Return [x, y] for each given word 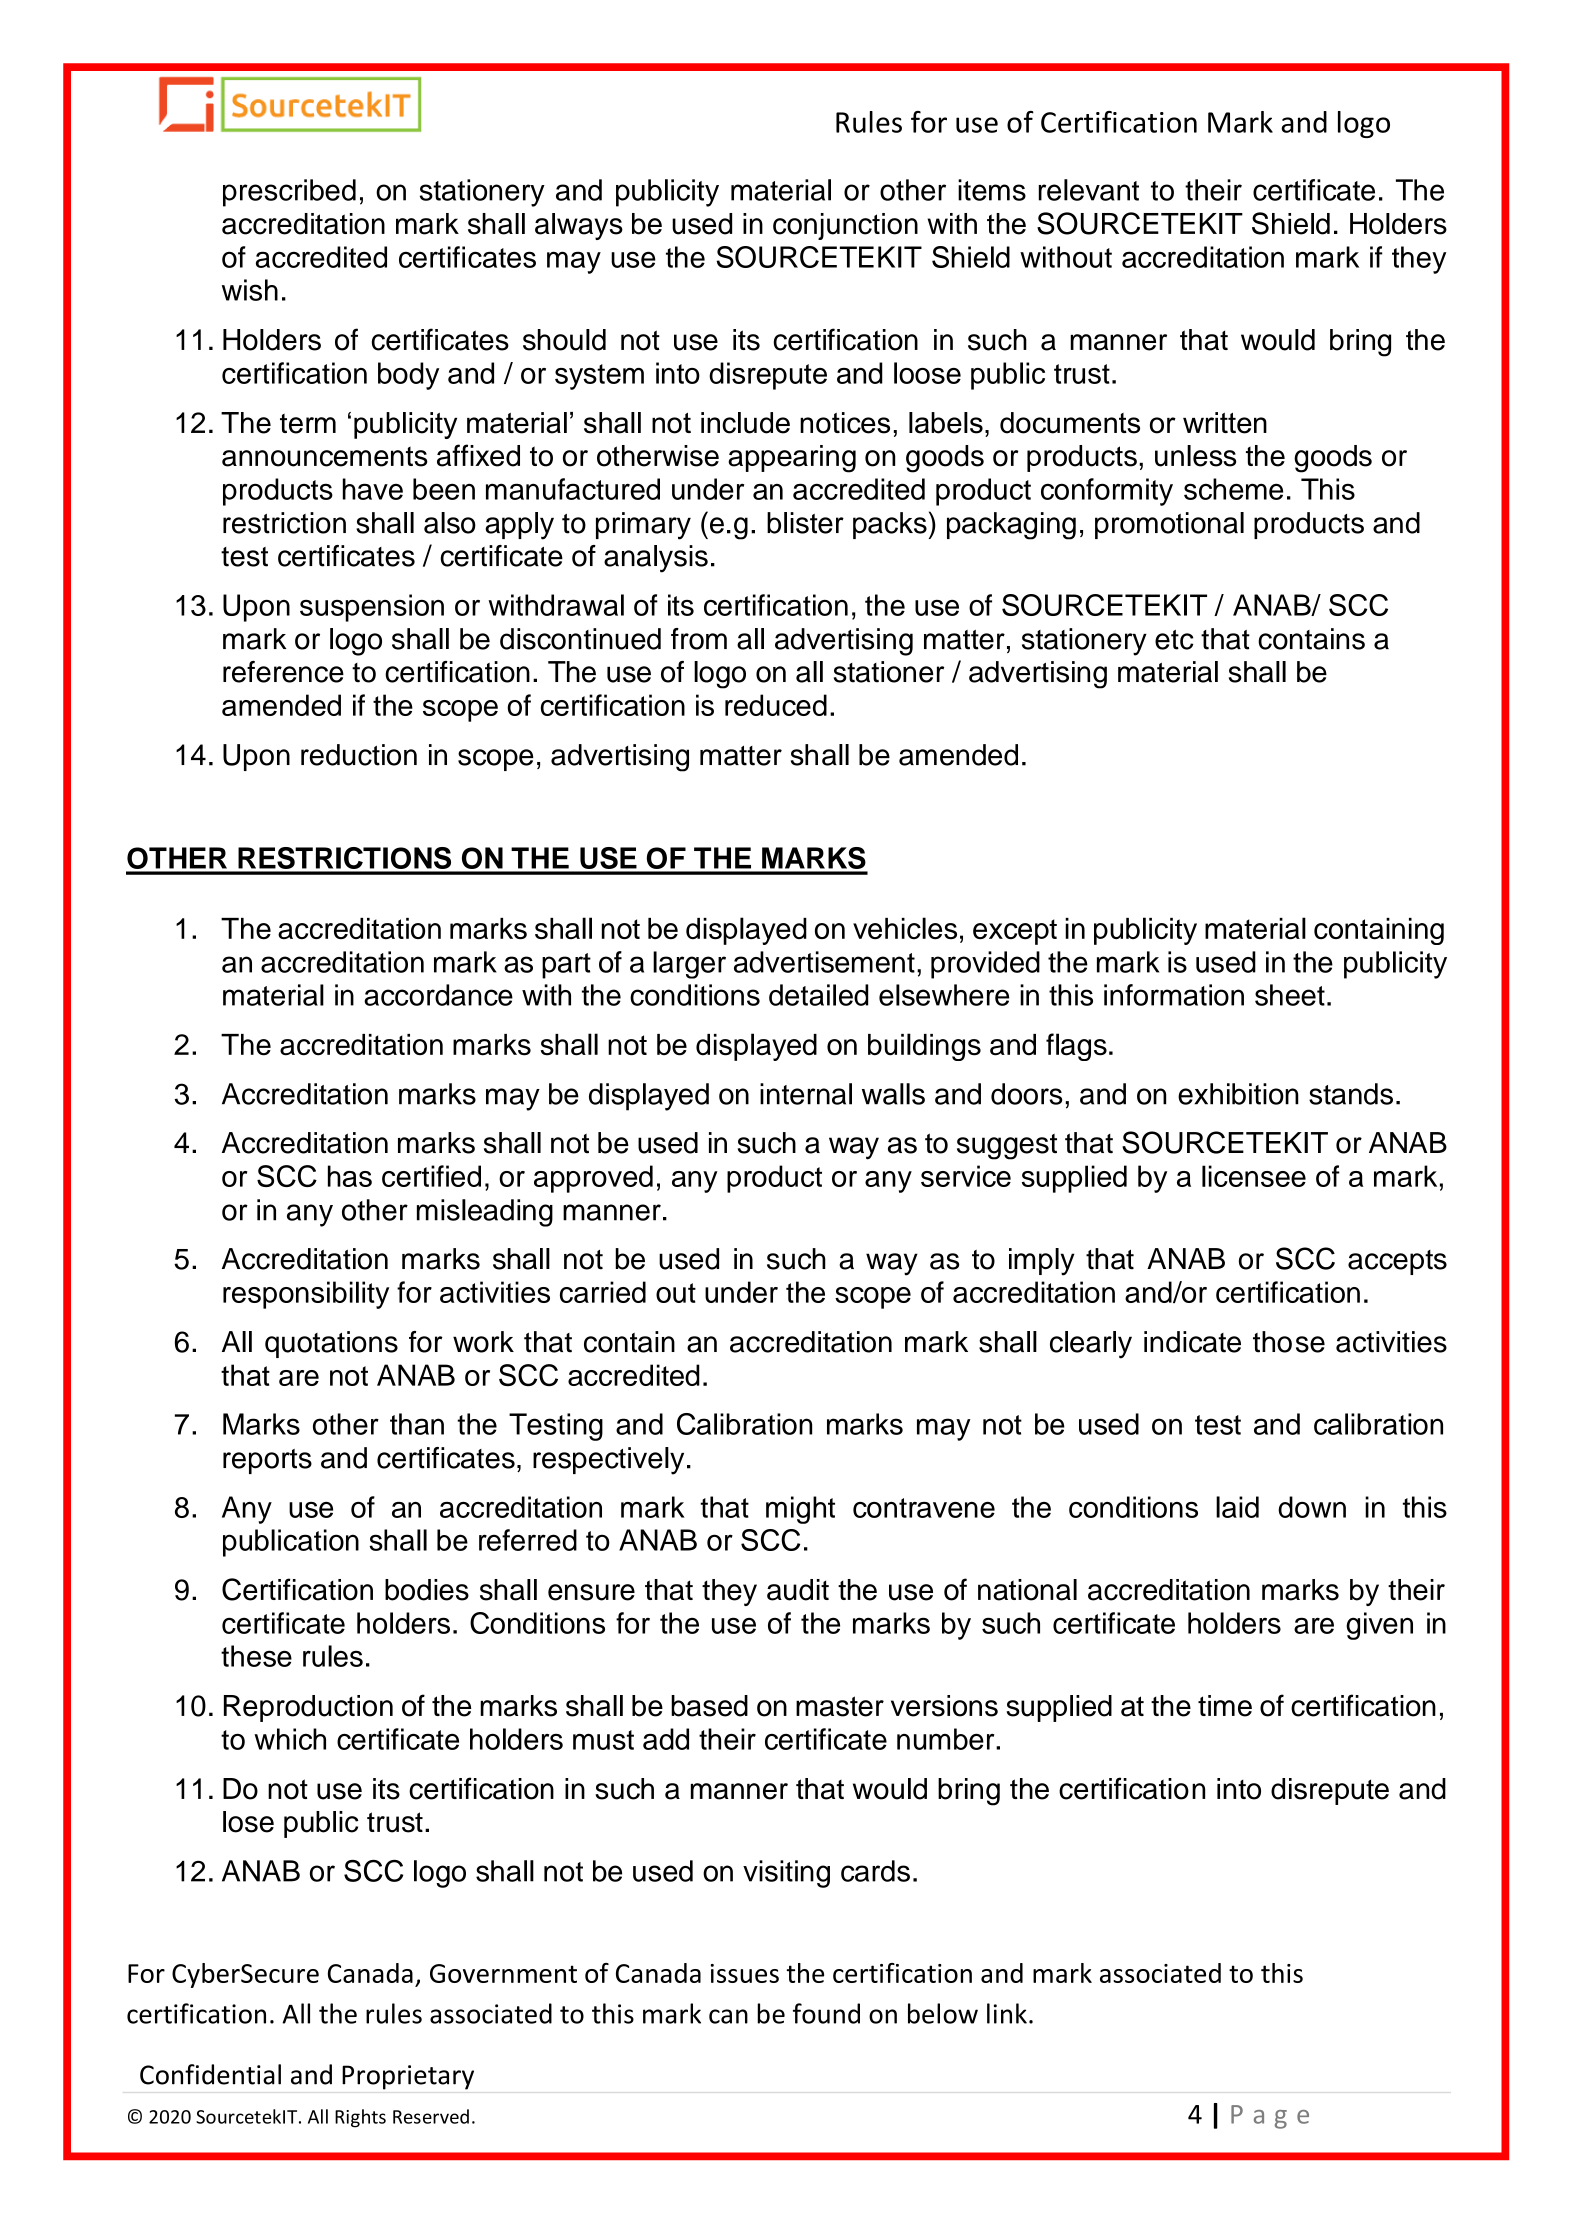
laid [1237, 1507]
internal [806, 1094]
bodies [427, 1590]
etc [1174, 640]
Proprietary [408, 2077]
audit [798, 1590]
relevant [1089, 190]
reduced [776, 705]
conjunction [845, 226]
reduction [359, 755]
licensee [1254, 1176]
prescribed [289, 193]
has [350, 1176]
